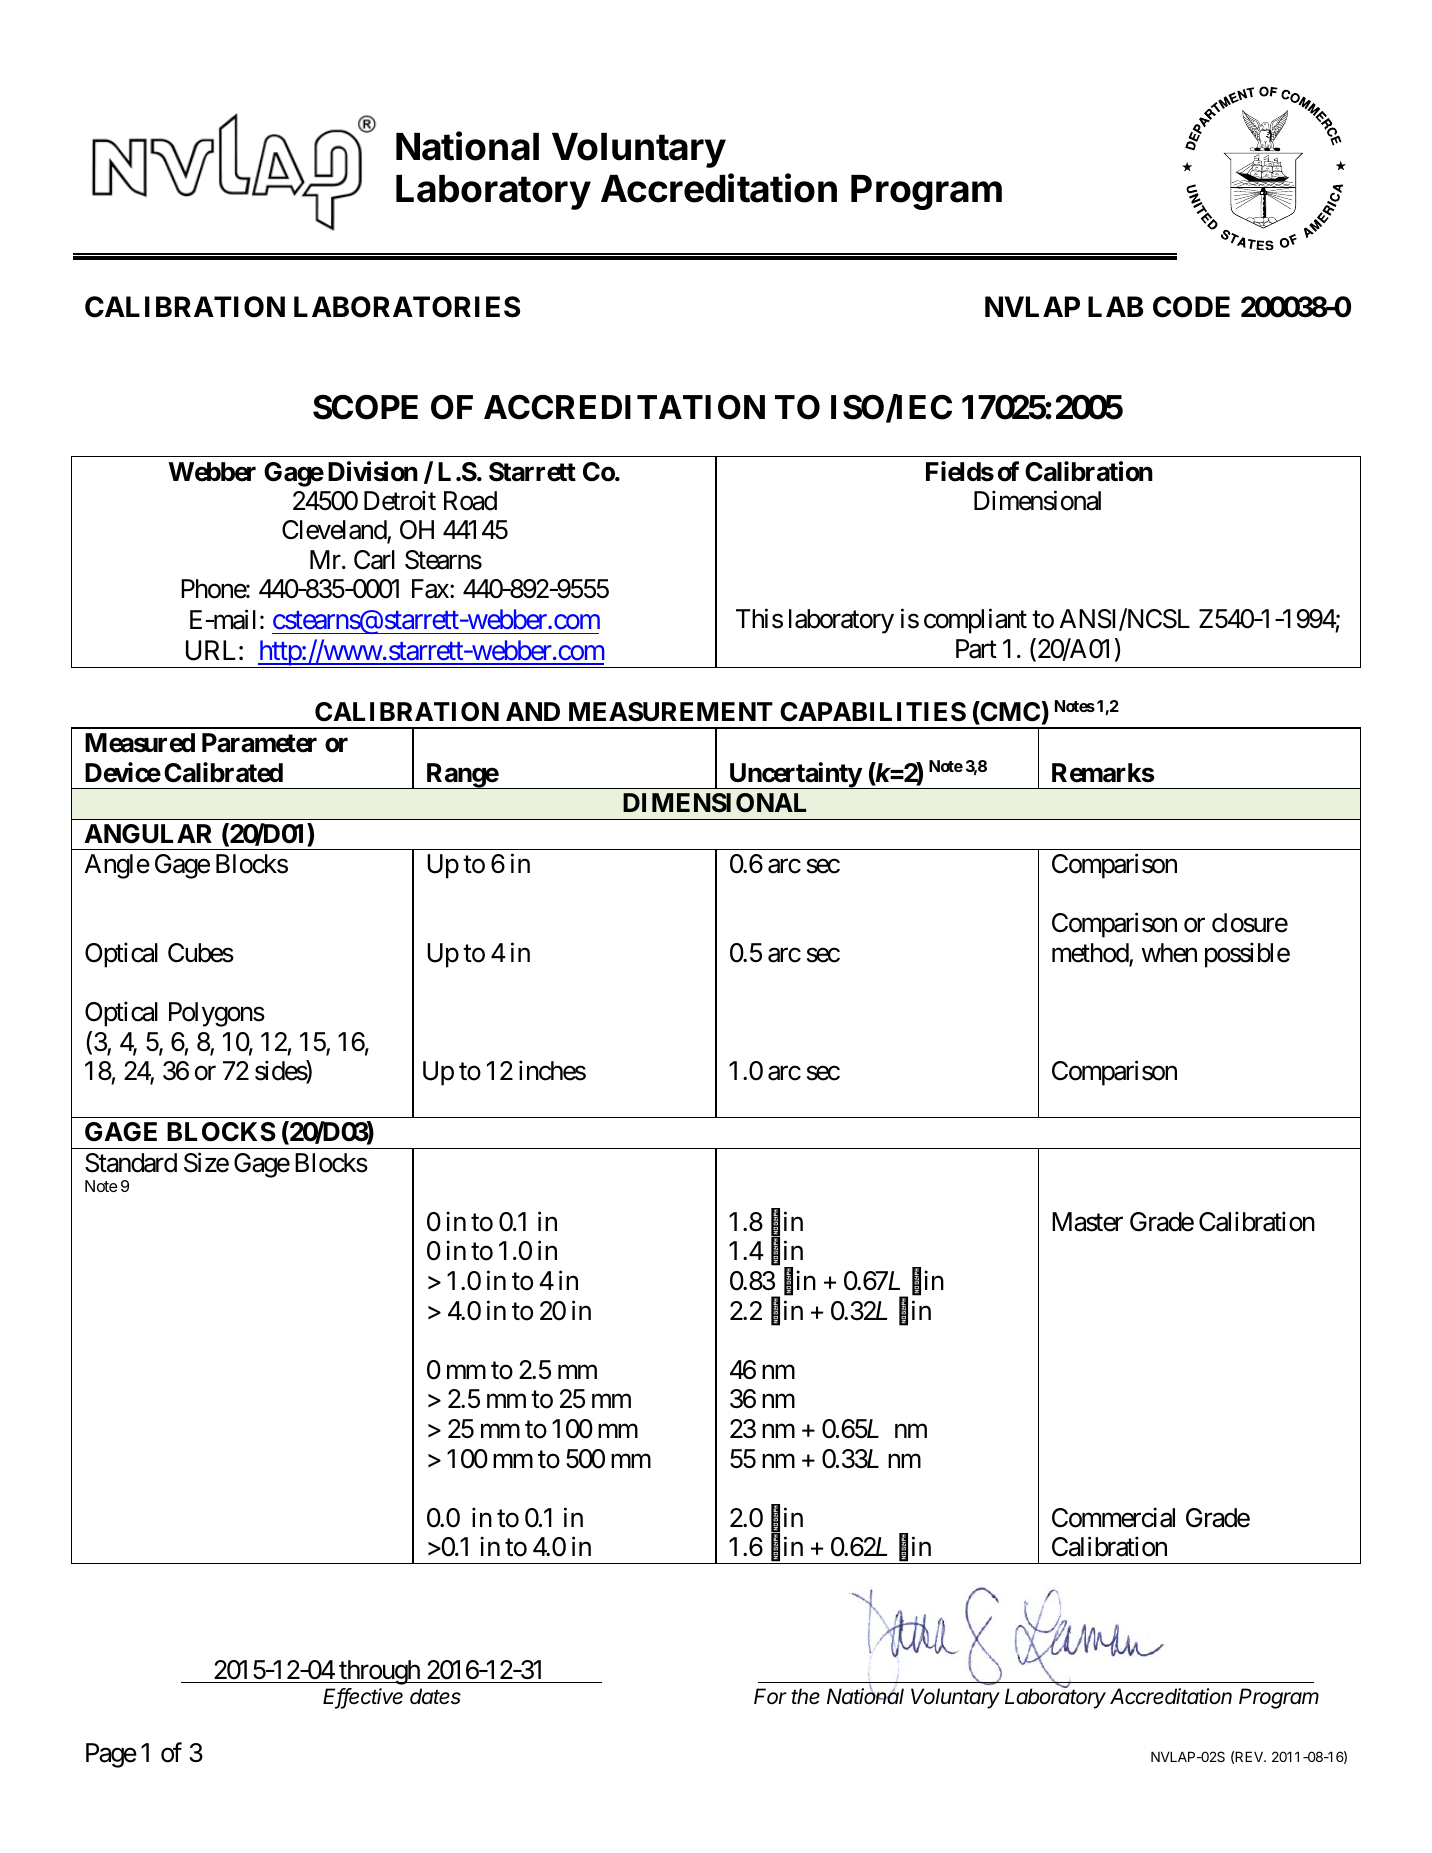 This page has height=1853, width=1432. What do you see at coordinates (1087, 1222) in the page?
I see `Master` at bounding box center [1087, 1222].
